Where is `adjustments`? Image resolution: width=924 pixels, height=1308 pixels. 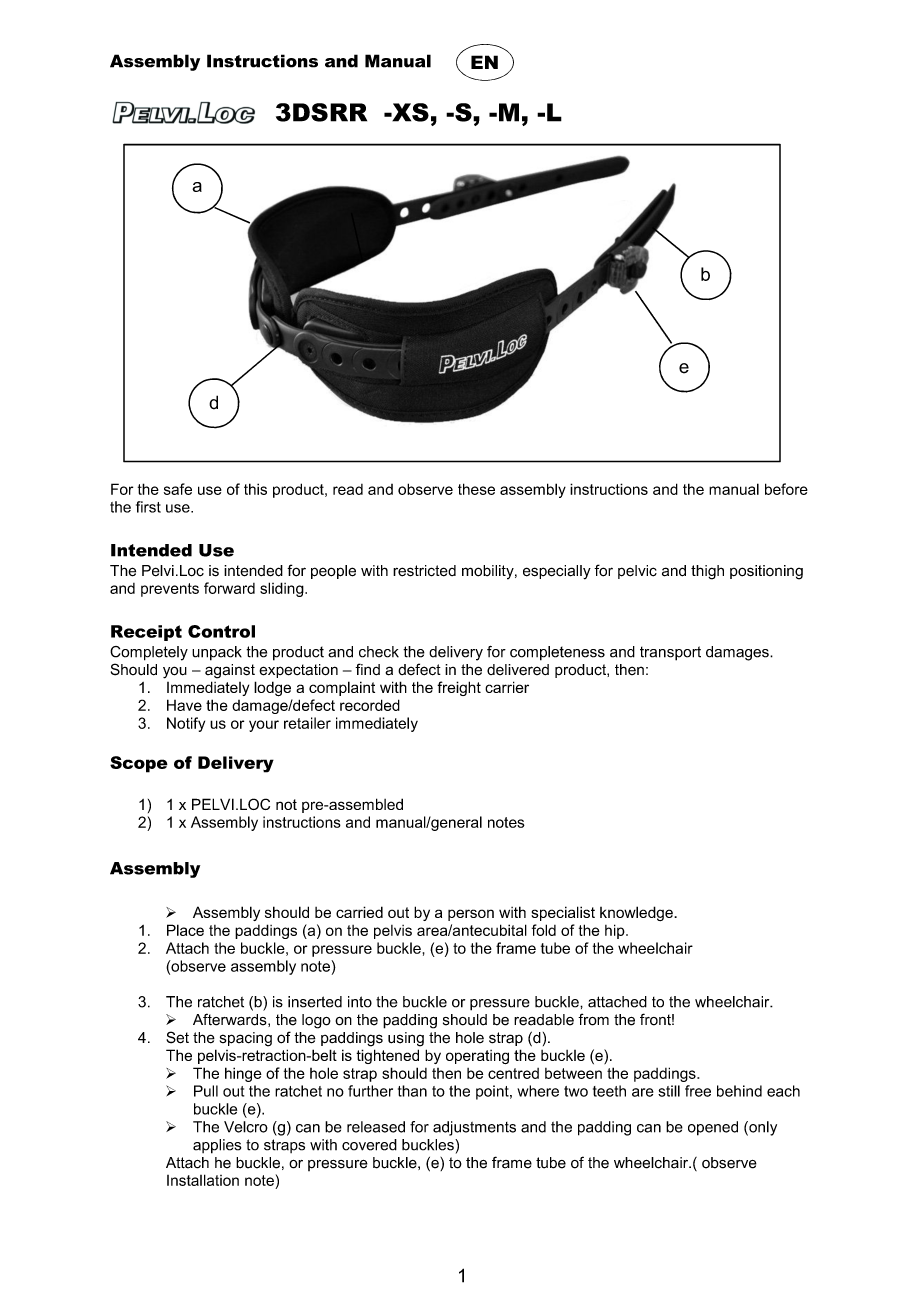
adjustments is located at coordinates (474, 1128).
